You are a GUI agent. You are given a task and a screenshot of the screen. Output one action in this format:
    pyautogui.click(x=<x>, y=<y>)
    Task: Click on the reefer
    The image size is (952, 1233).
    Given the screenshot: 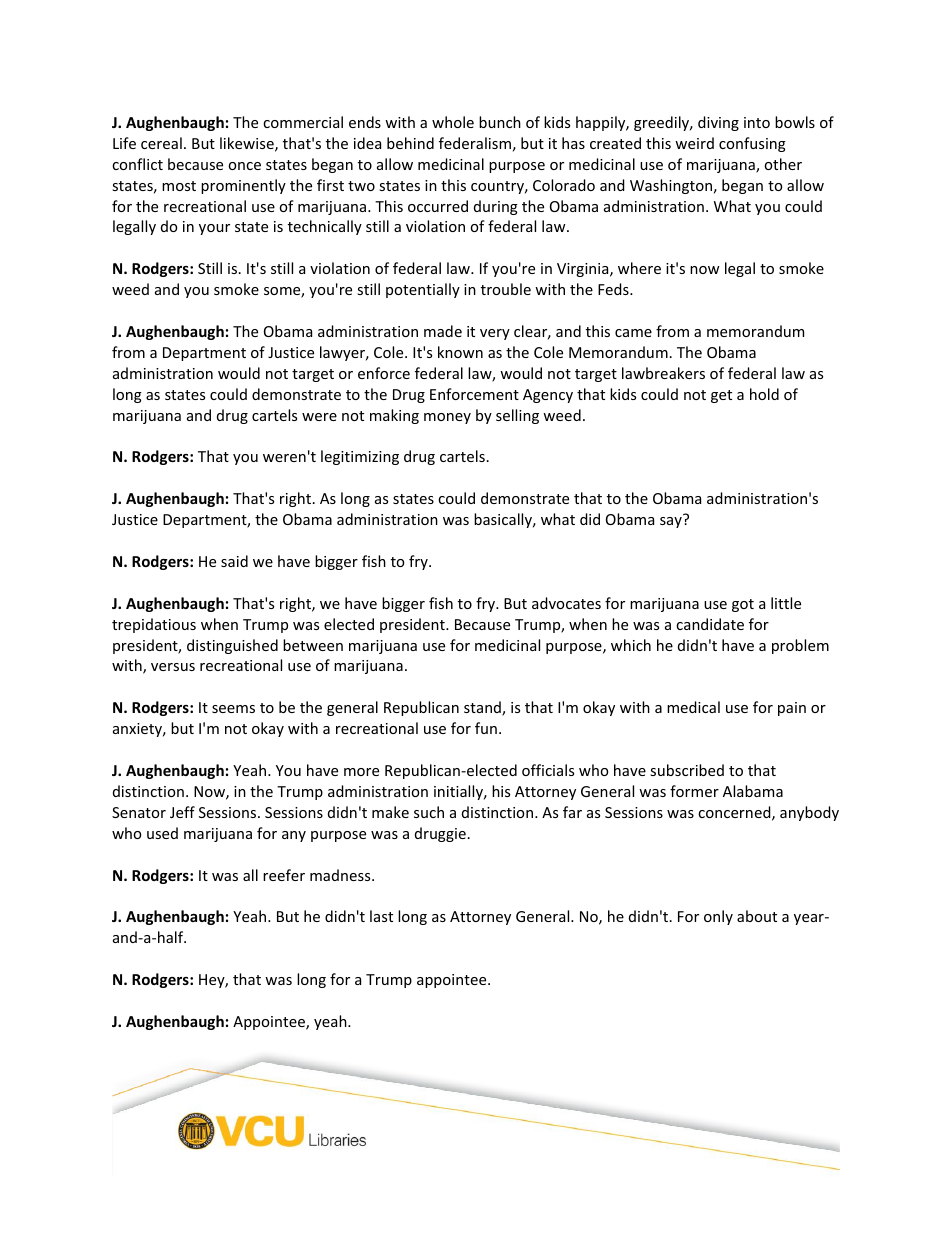 What is the action you would take?
    pyautogui.click(x=284, y=875)
